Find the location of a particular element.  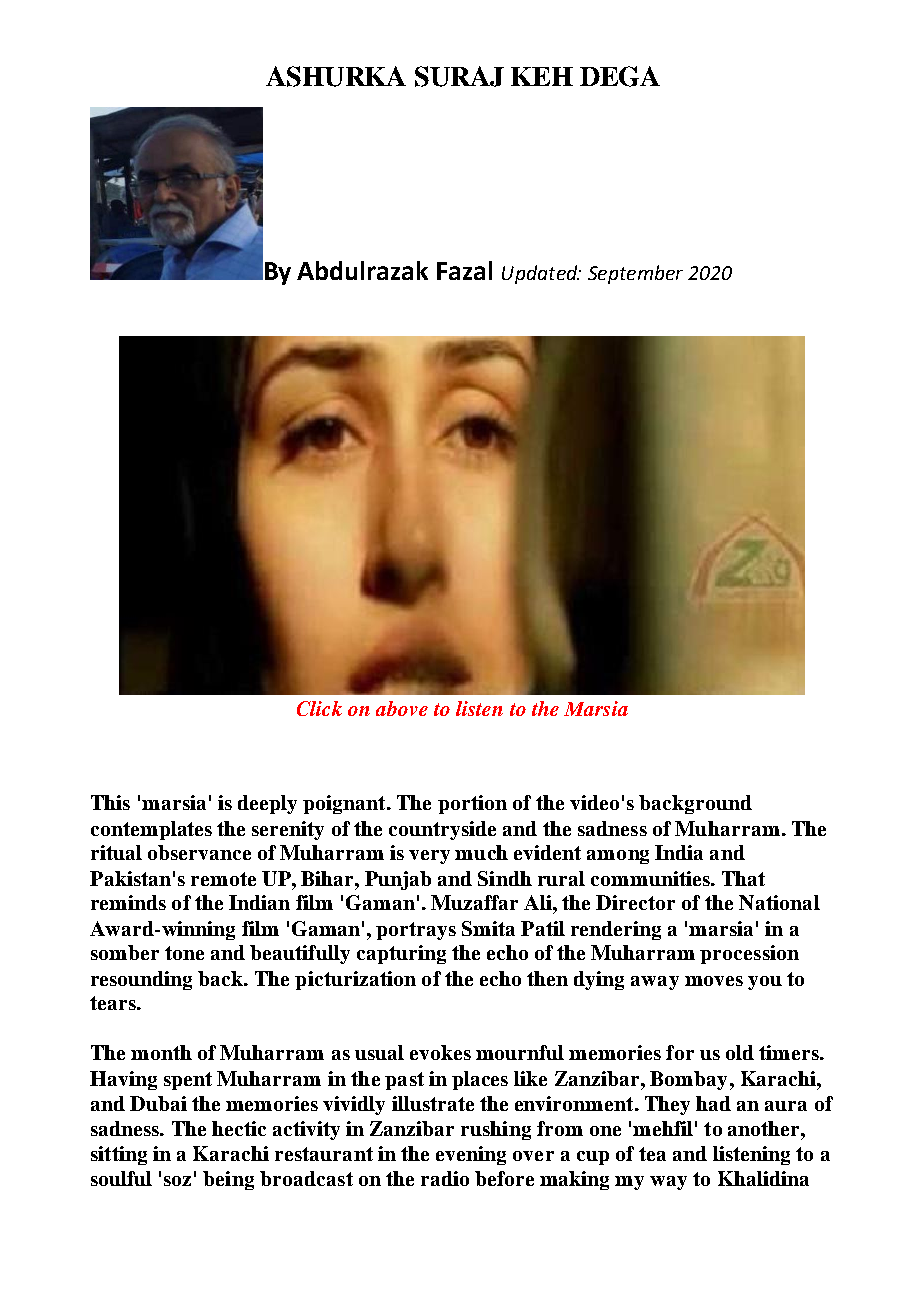

Abdulrazak is located at coordinates (362, 270).
